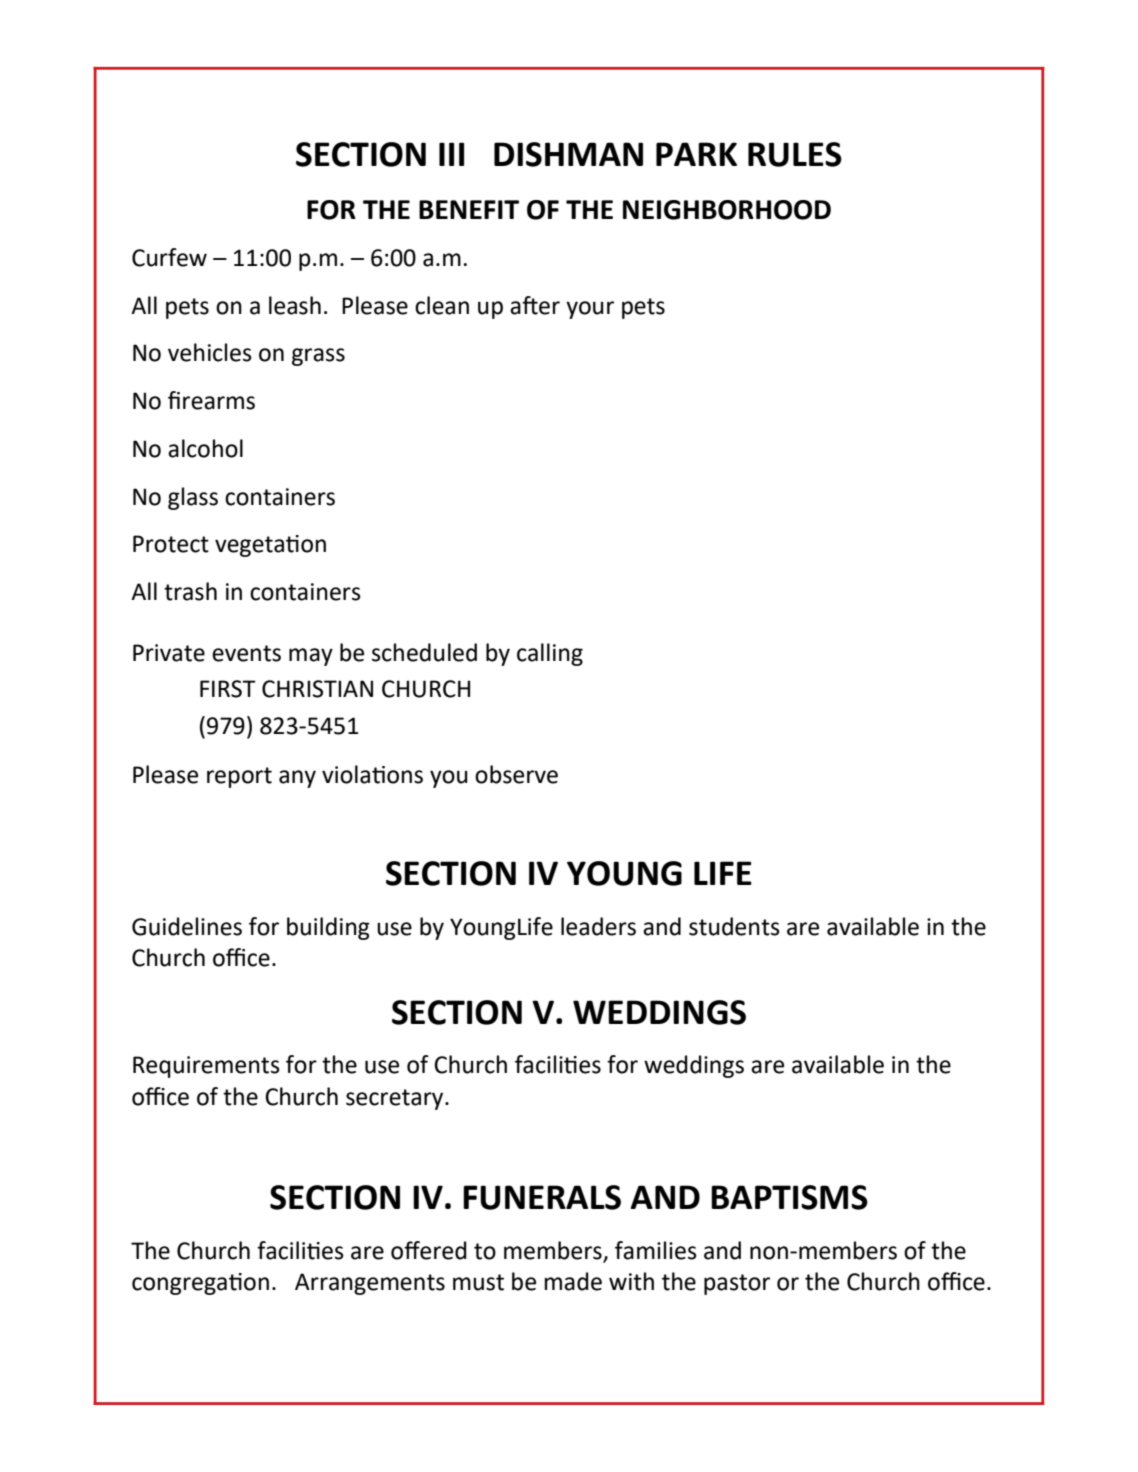  I want to click on congregation, so click(200, 1284).
